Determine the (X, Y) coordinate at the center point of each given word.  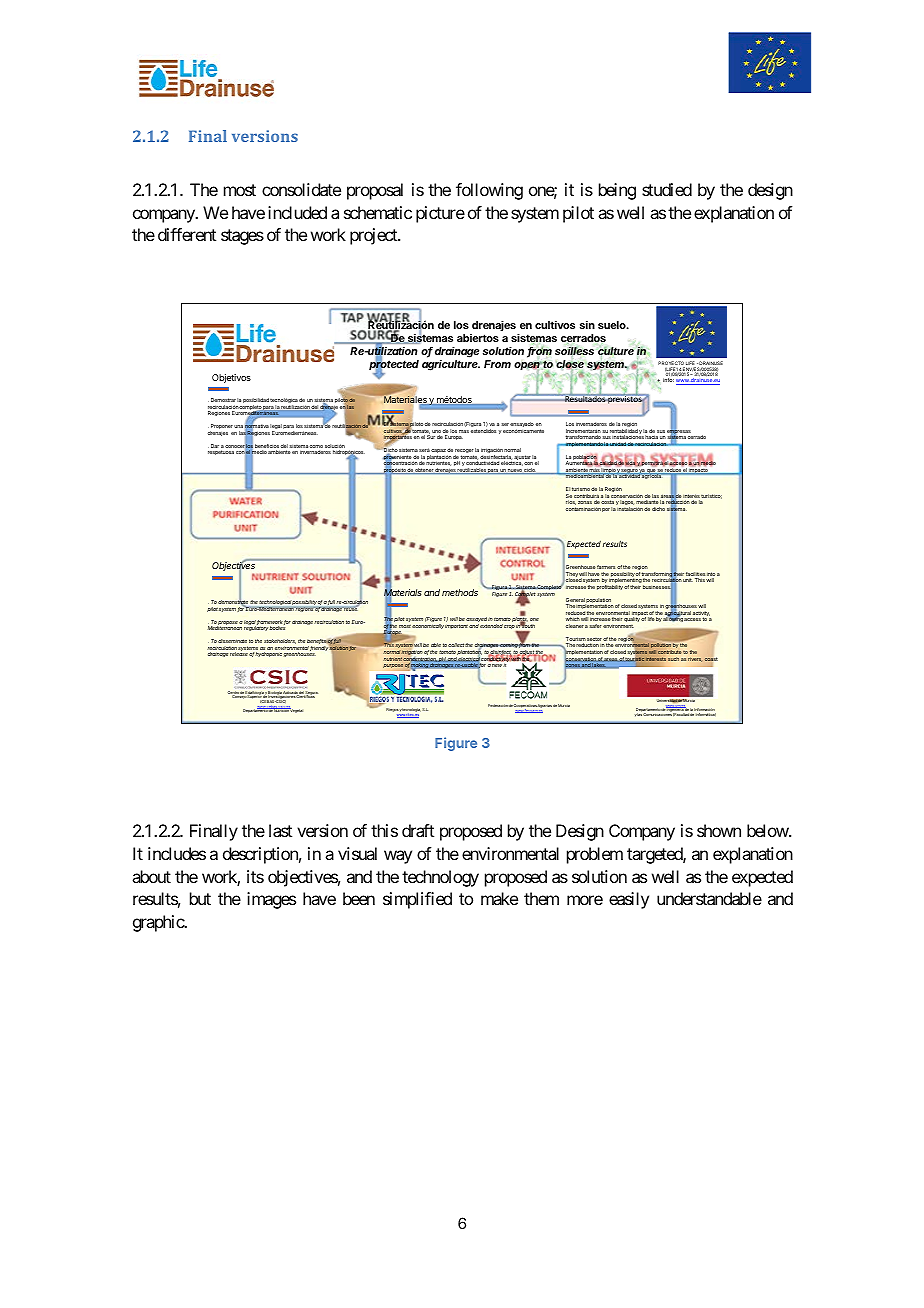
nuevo (515, 471)
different (187, 234)
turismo (581, 489)
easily (629, 900)
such (673, 659)
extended (491, 626)
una (238, 426)
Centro (234, 694)
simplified (417, 900)
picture (440, 214)
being (617, 191)
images (271, 900)
